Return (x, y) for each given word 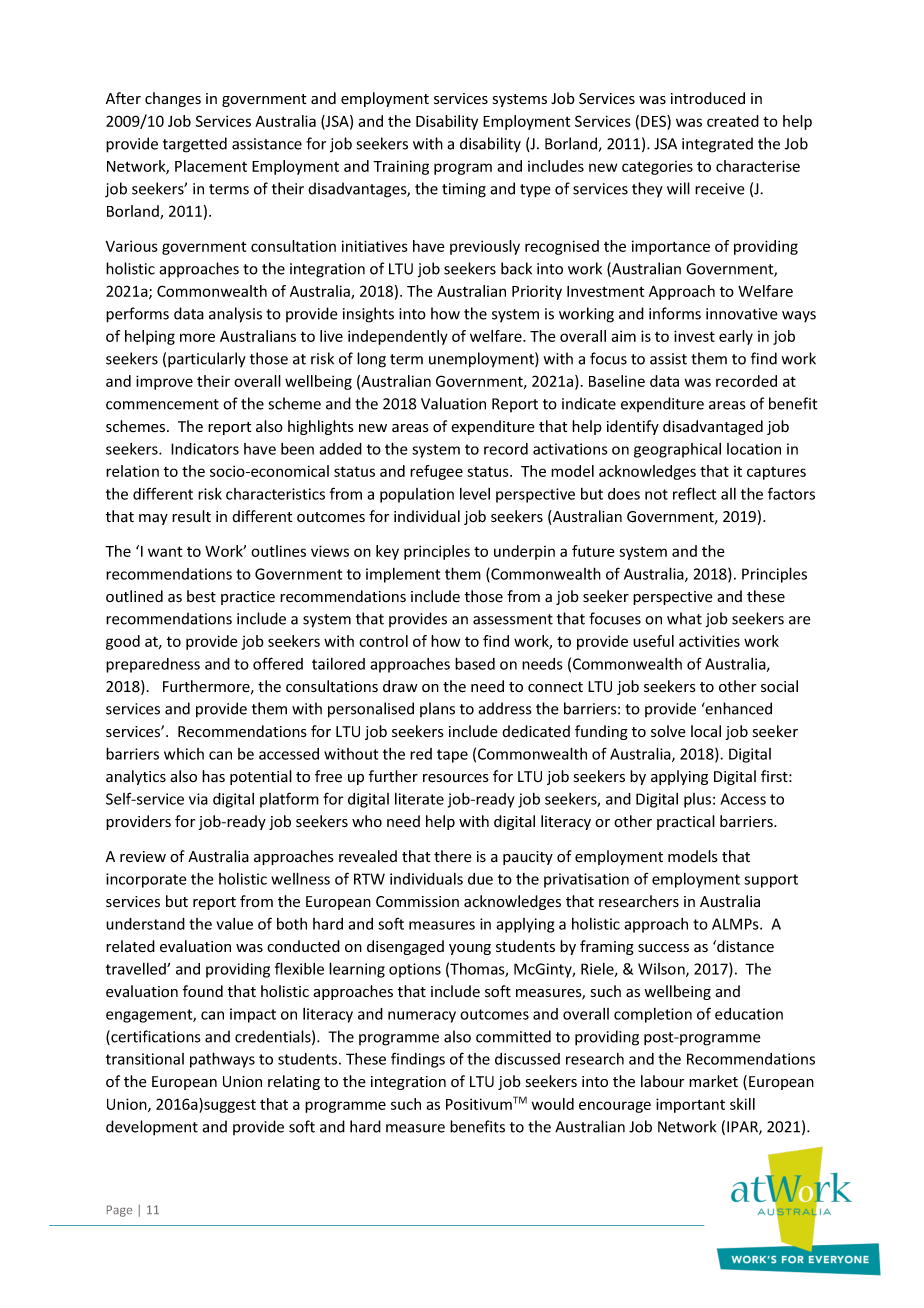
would (553, 1104)
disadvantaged (713, 427)
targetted (195, 145)
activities (709, 641)
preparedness (153, 665)
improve (164, 382)
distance (744, 946)
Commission (417, 902)
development (152, 1128)
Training (401, 167)
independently (398, 337)
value (234, 924)
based (475, 663)
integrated (717, 145)
